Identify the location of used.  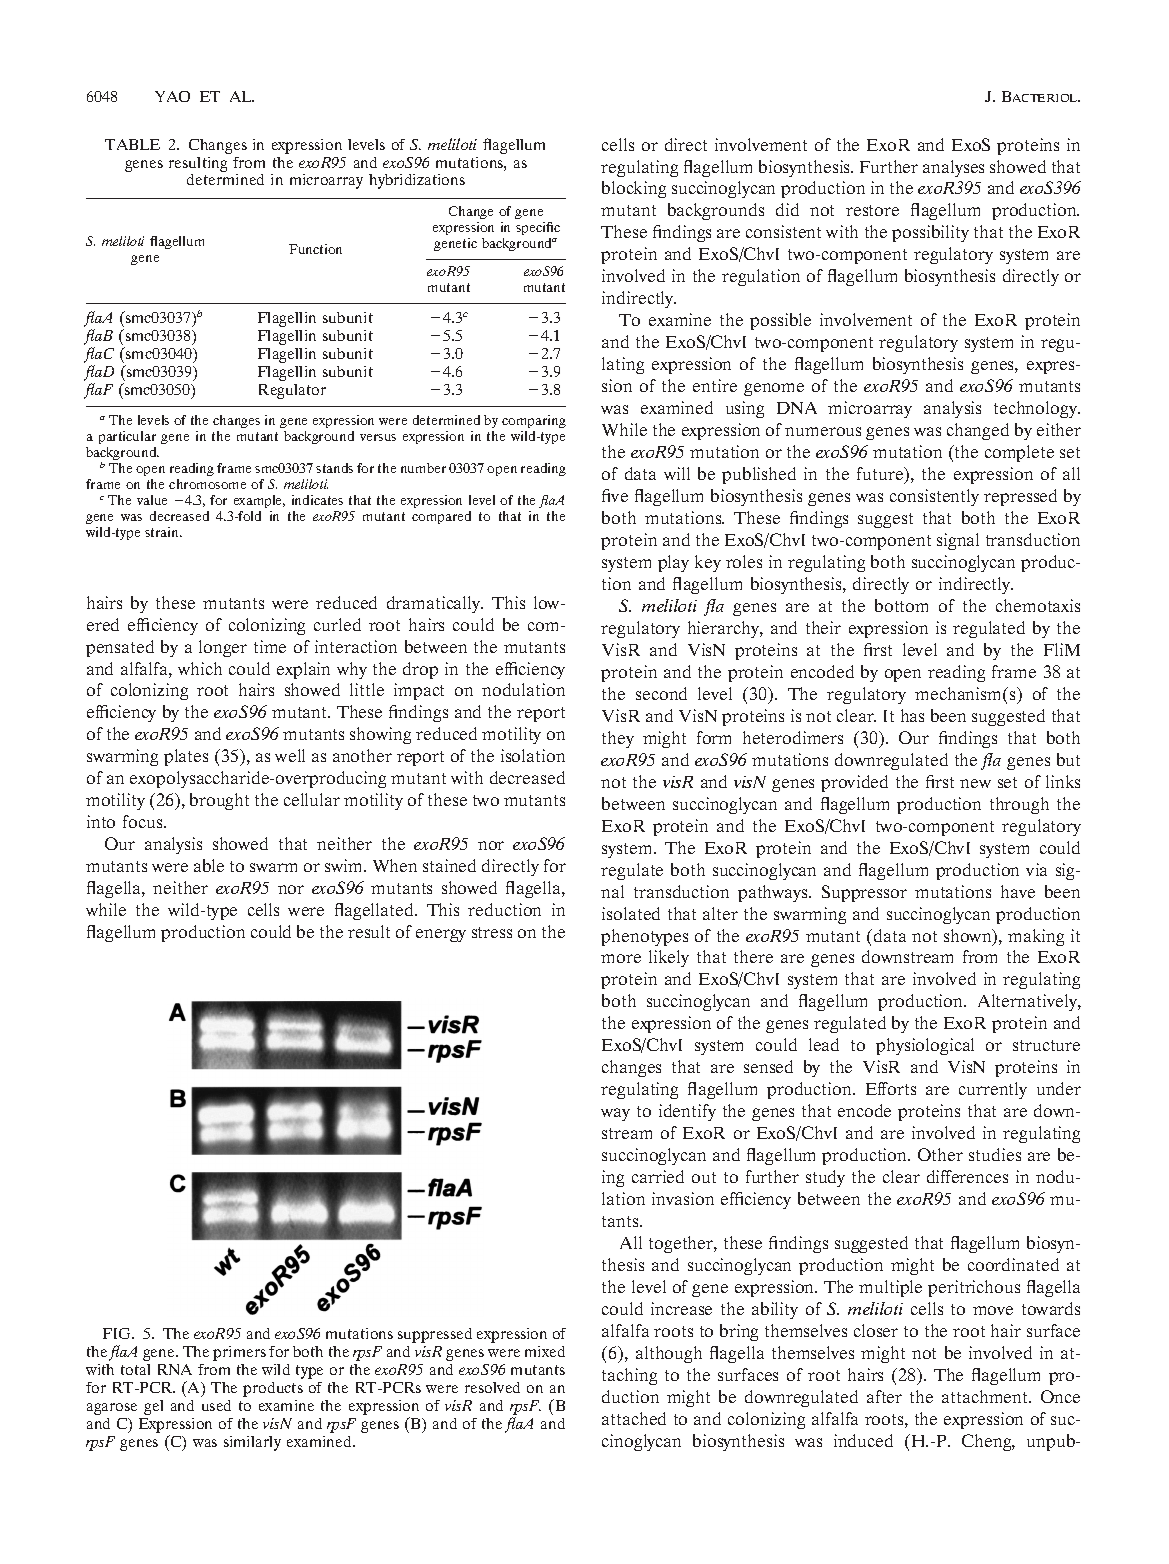
(216, 1405).
